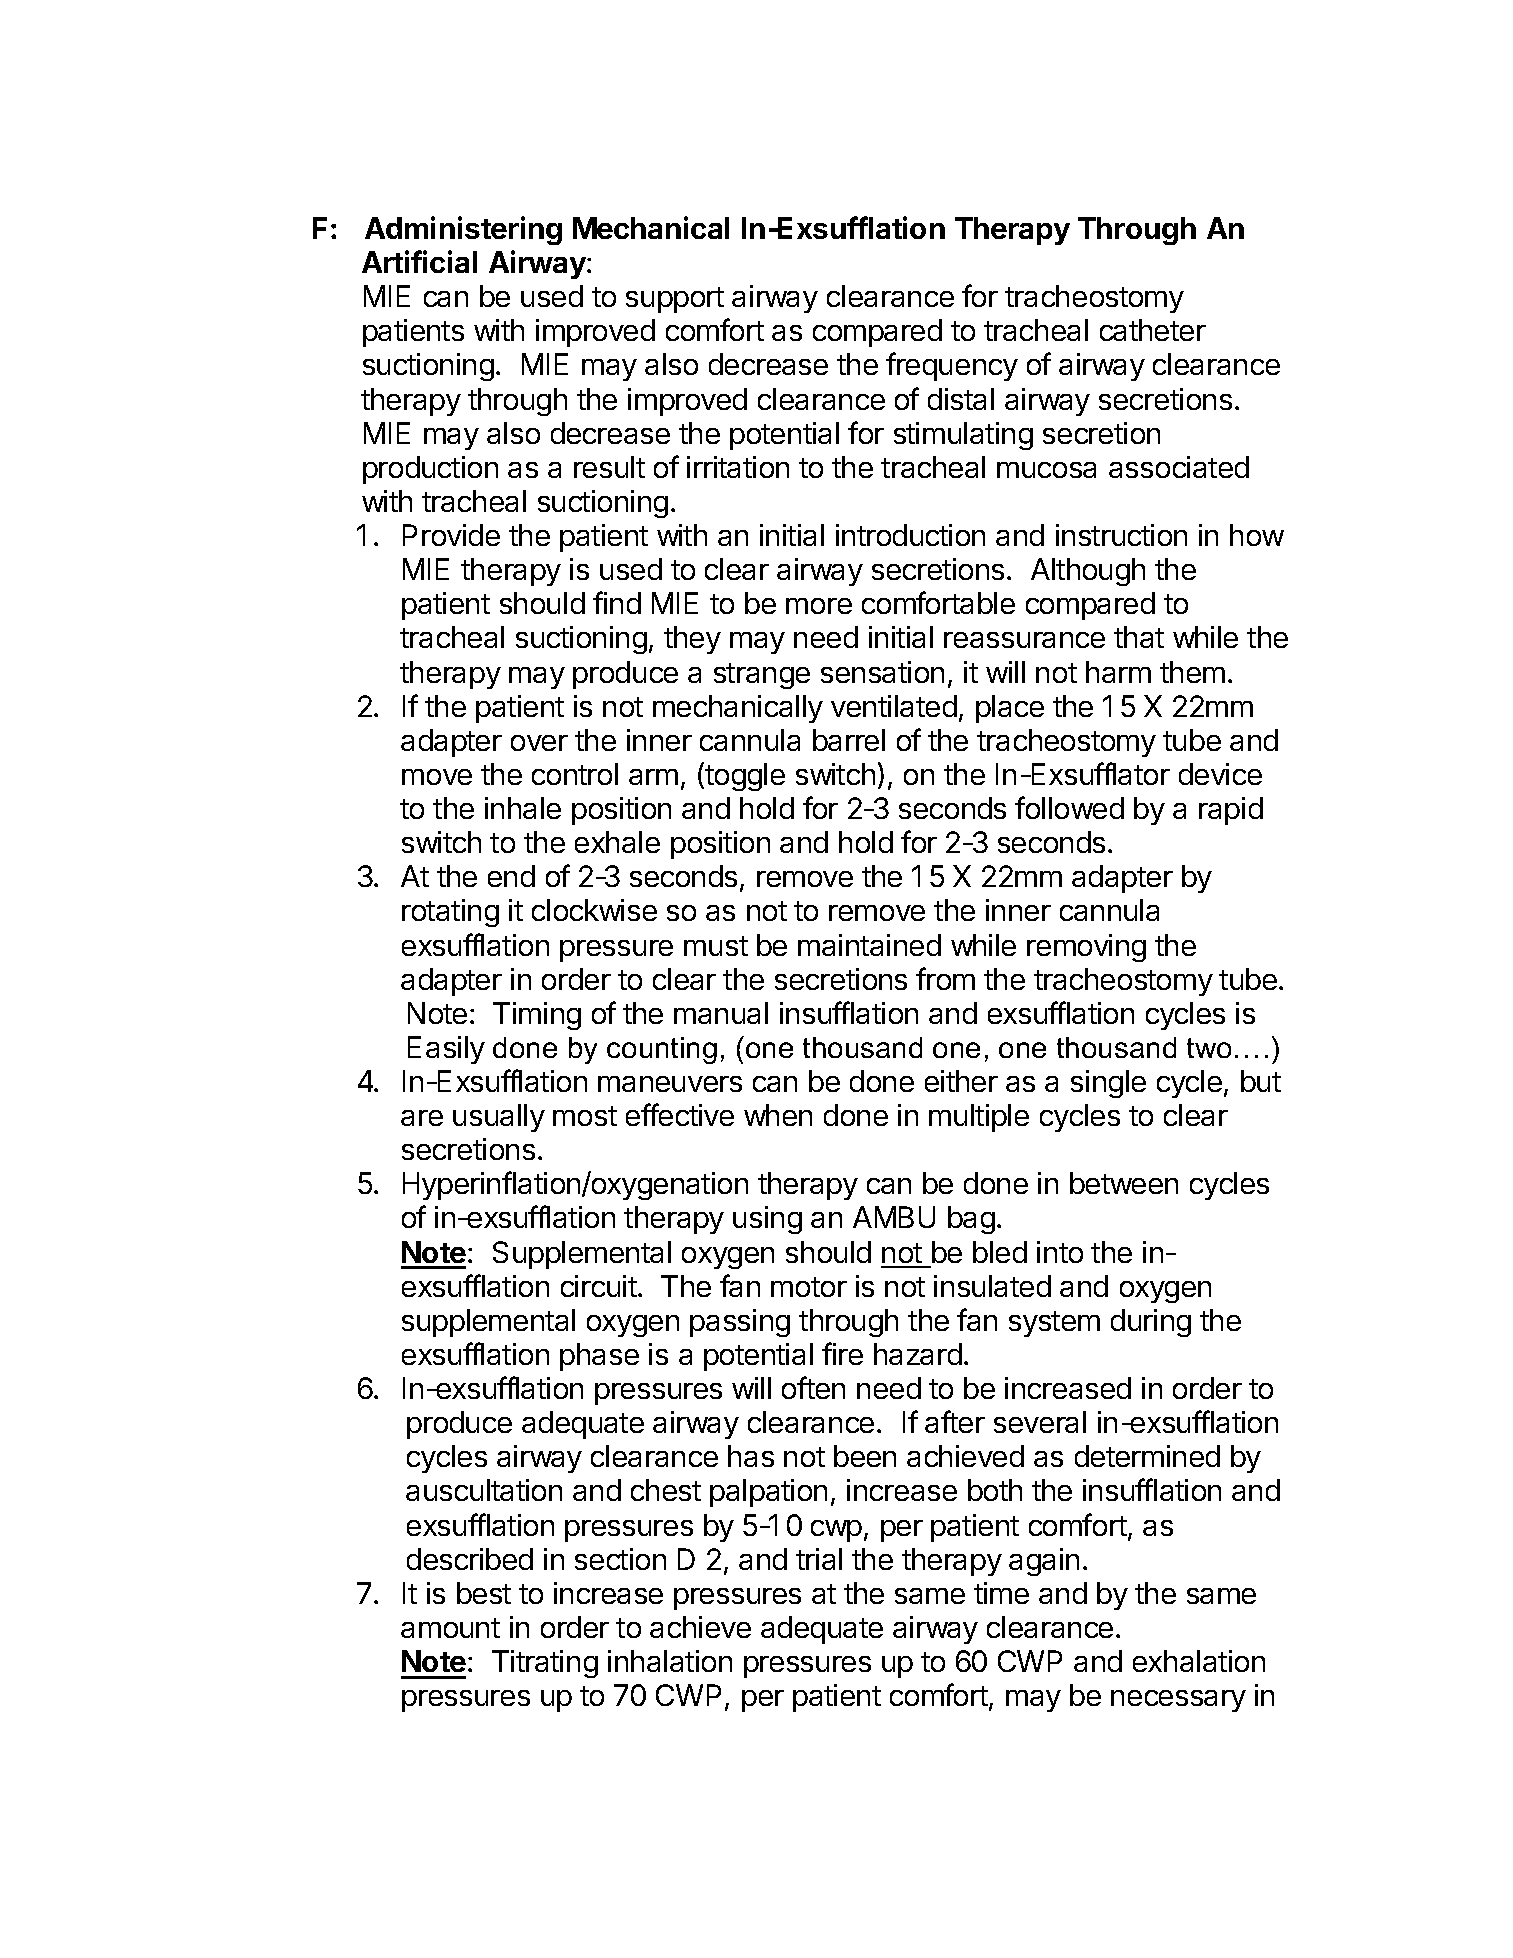 This page has height=1958, width=1513. What do you see at coordinates (617, 602) in the page?
I see `find` at bounding box center [617, 602].
